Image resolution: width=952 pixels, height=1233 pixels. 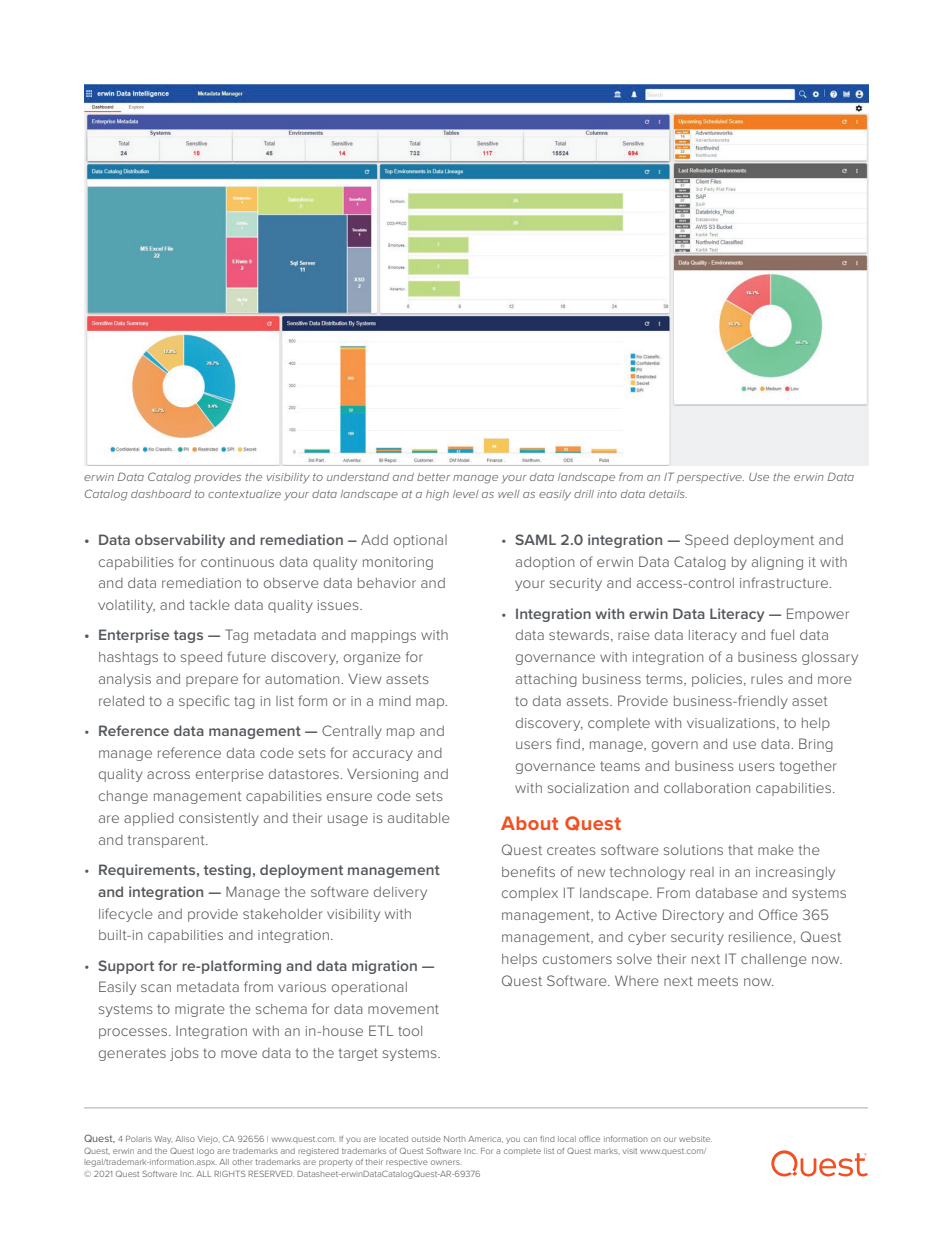 I want to click on rules, so click(x=767, y=679).
